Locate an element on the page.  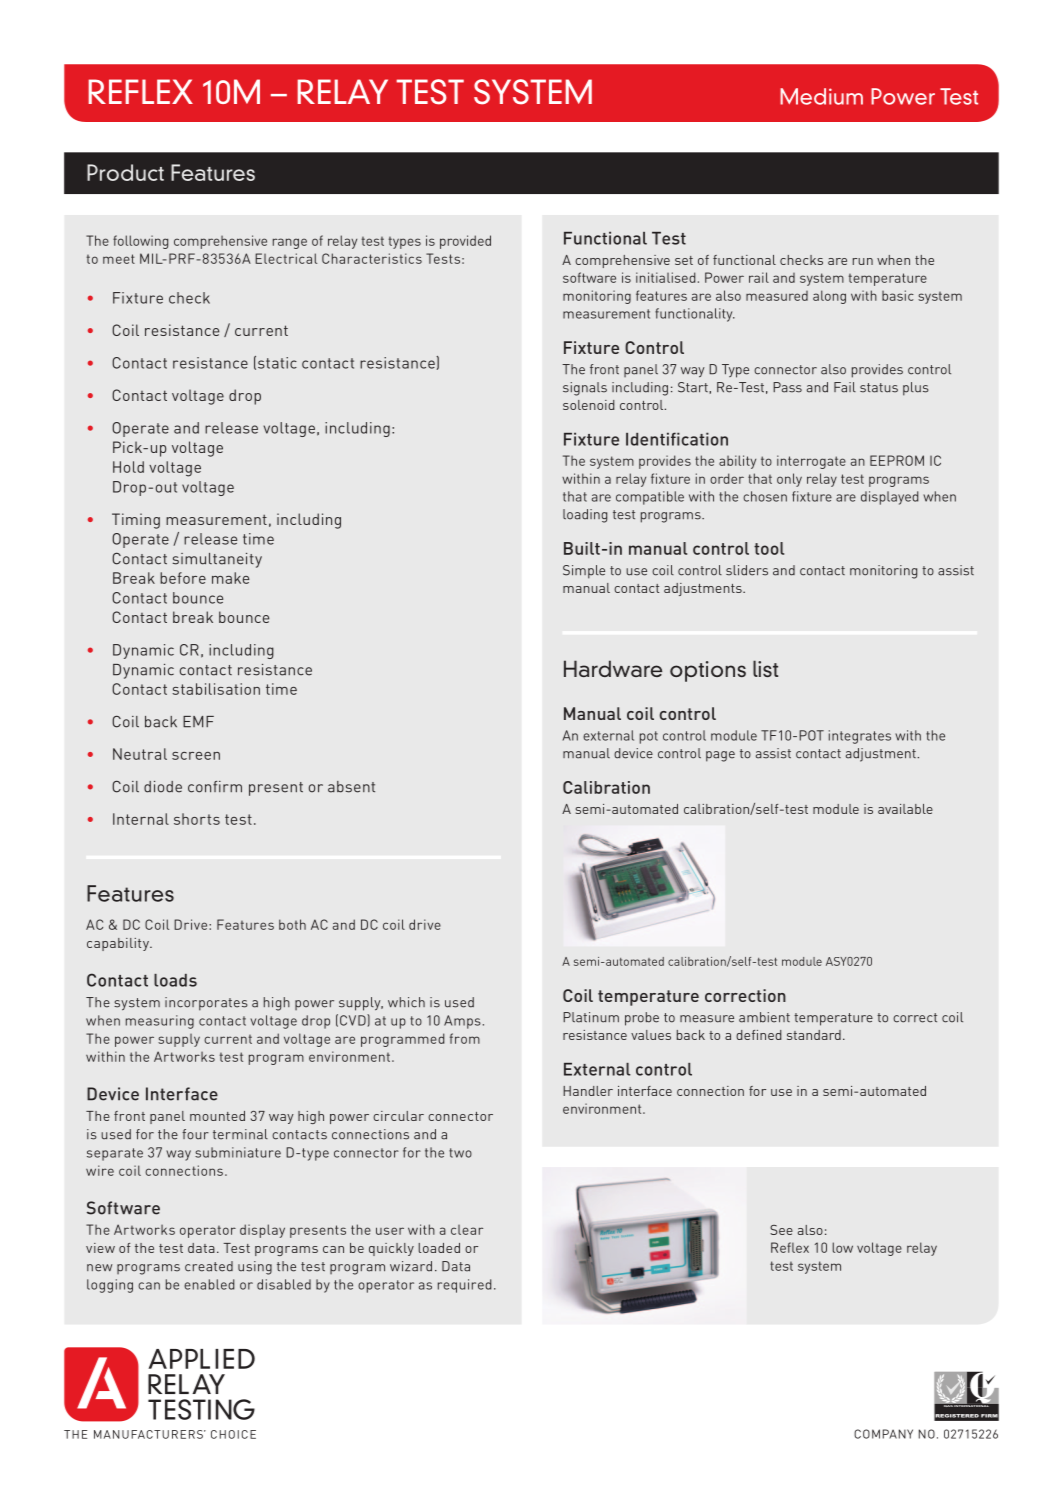
mounted is located at coordinates (217, 1116).
